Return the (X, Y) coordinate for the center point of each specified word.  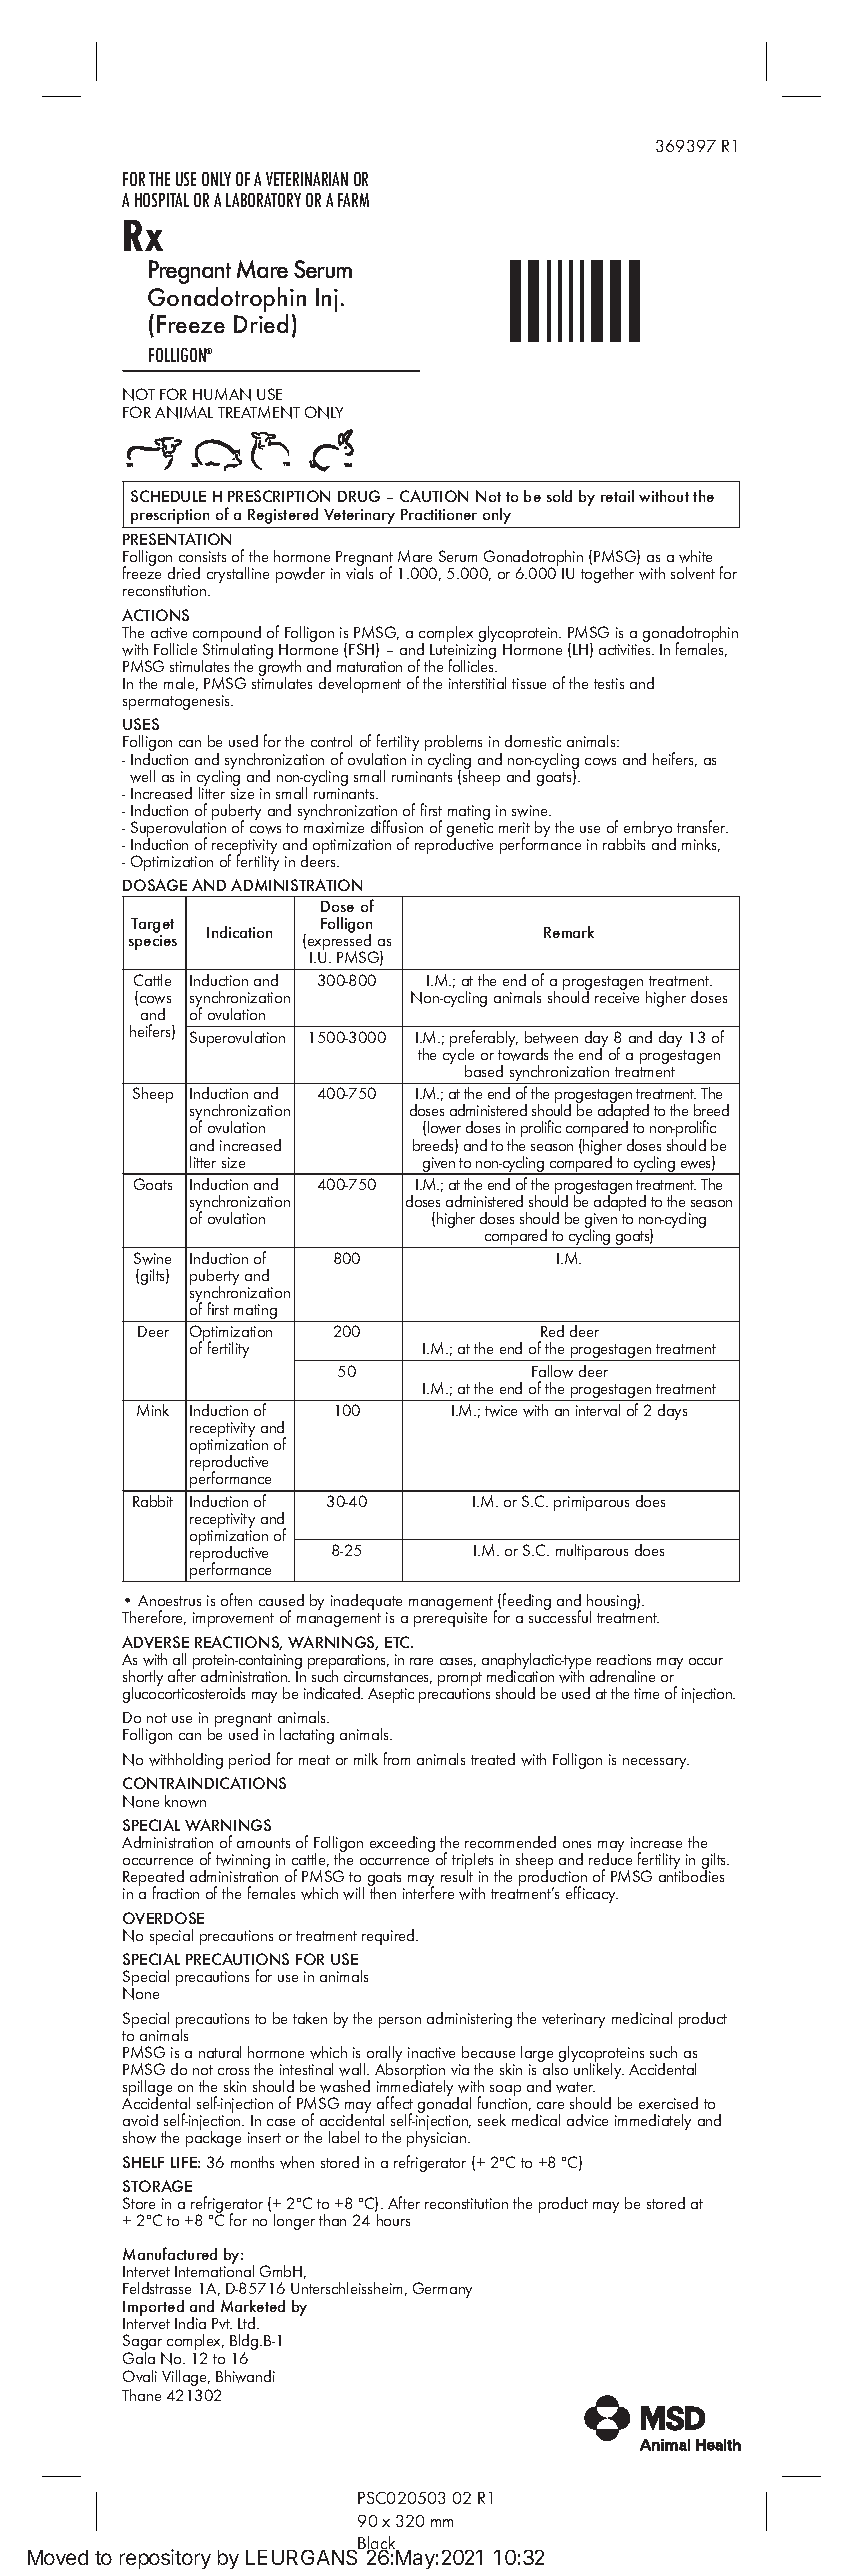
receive (617, 997)
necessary (656, 1763)
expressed (339, 942)
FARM (353, 200)
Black (378, 2544)
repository (165, 2559)
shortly (143, 1679)
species (153, 942)
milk (366, 1759)
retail (617, 496)
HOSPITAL (162, 200)
